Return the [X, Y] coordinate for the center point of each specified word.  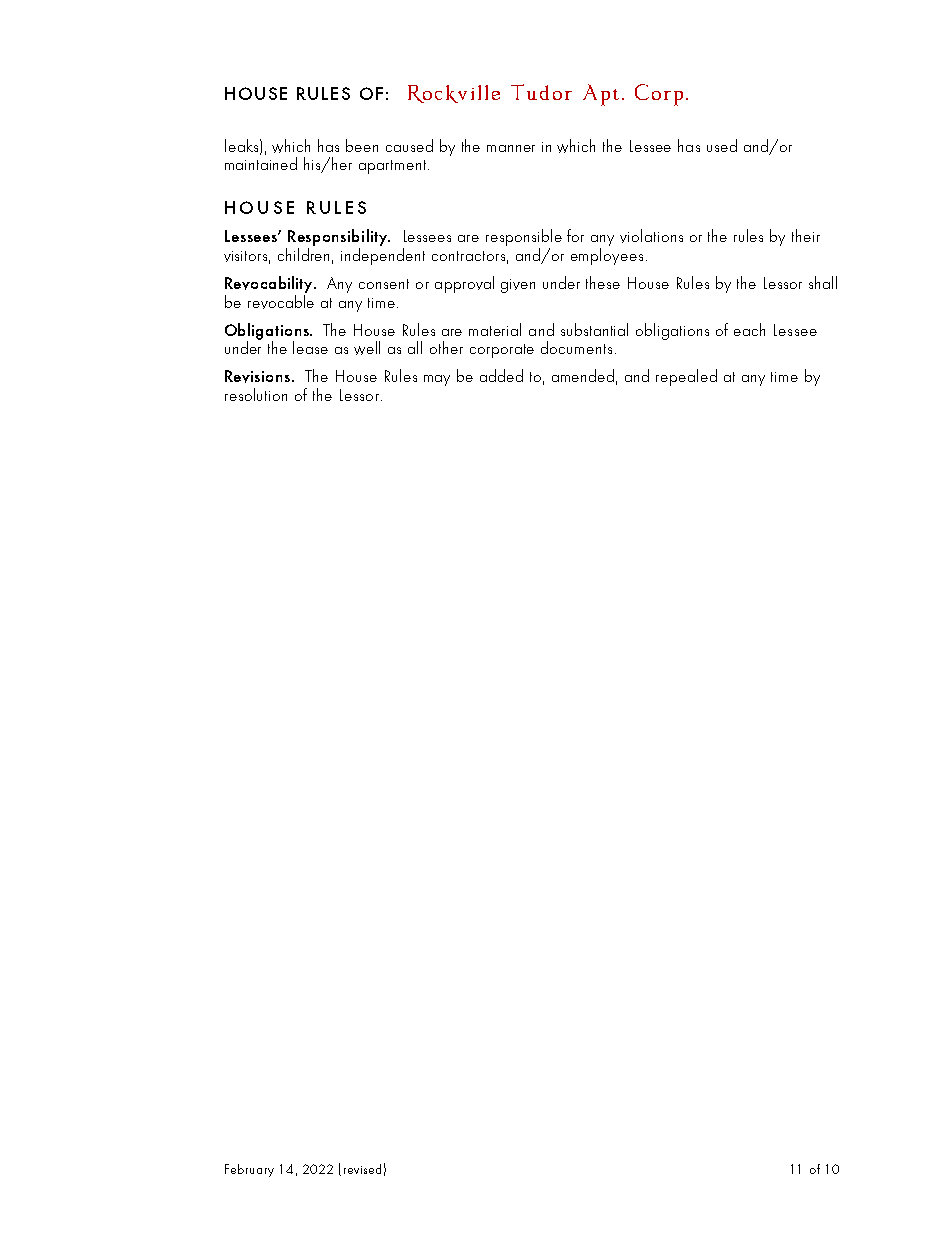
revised [362, 1169]
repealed [686, 377]
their [806, 235]
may [437, 380]
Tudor [541, 92]
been [362, 145]
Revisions [257, 376]
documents [576, 347]
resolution [256, 394]
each [749, 329]
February [249, 1170]
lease [310, 347]
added [501, 375]
